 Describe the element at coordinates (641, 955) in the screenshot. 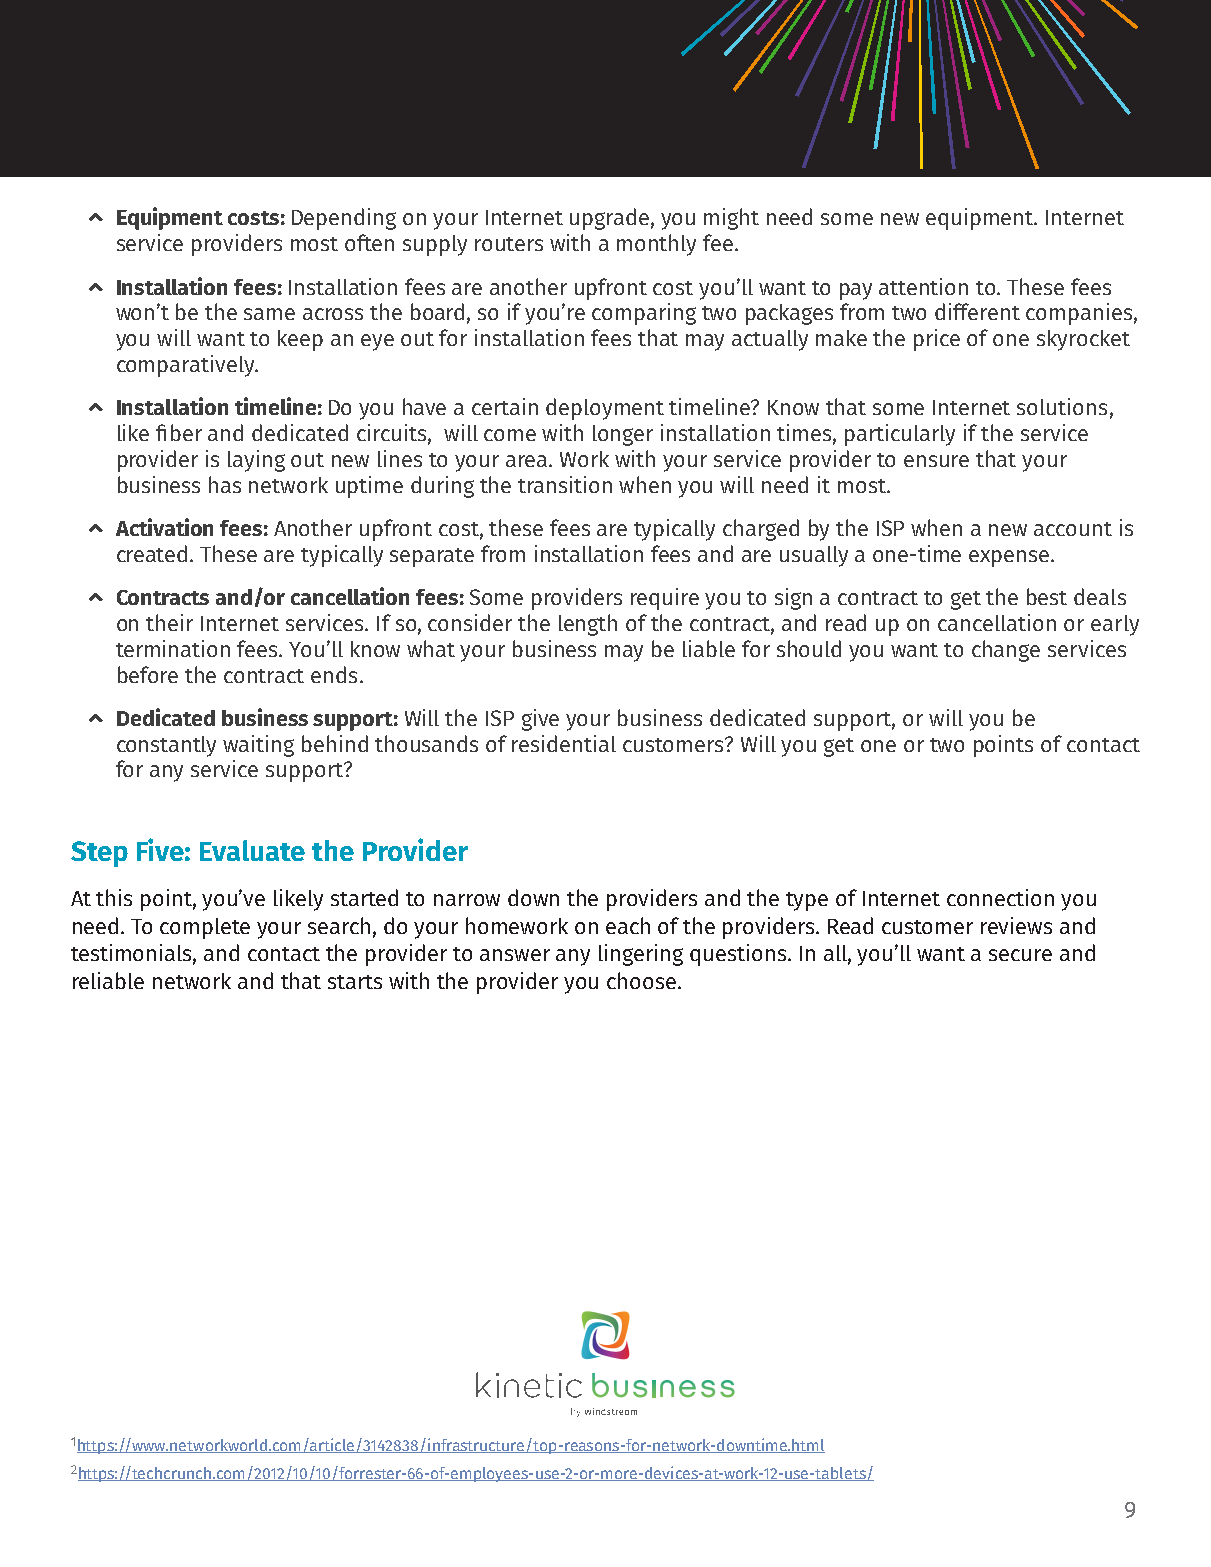

I see `lingering` at that location.
